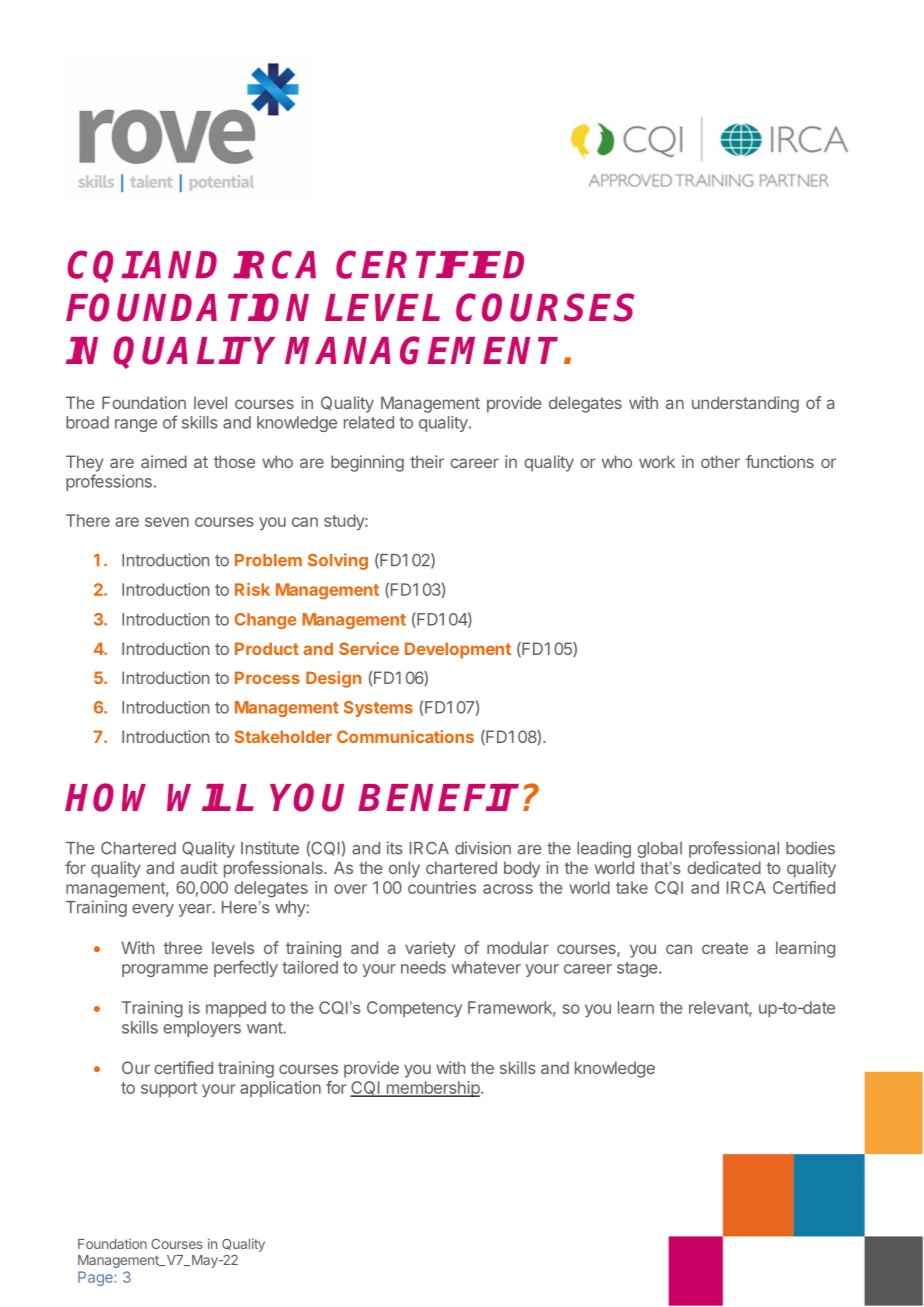 The width and height of the screenshot is (924, 1307). What do you see at coordinates (136, 425) in the screenshot?
I see `range` at bounding box center [136, 425].
